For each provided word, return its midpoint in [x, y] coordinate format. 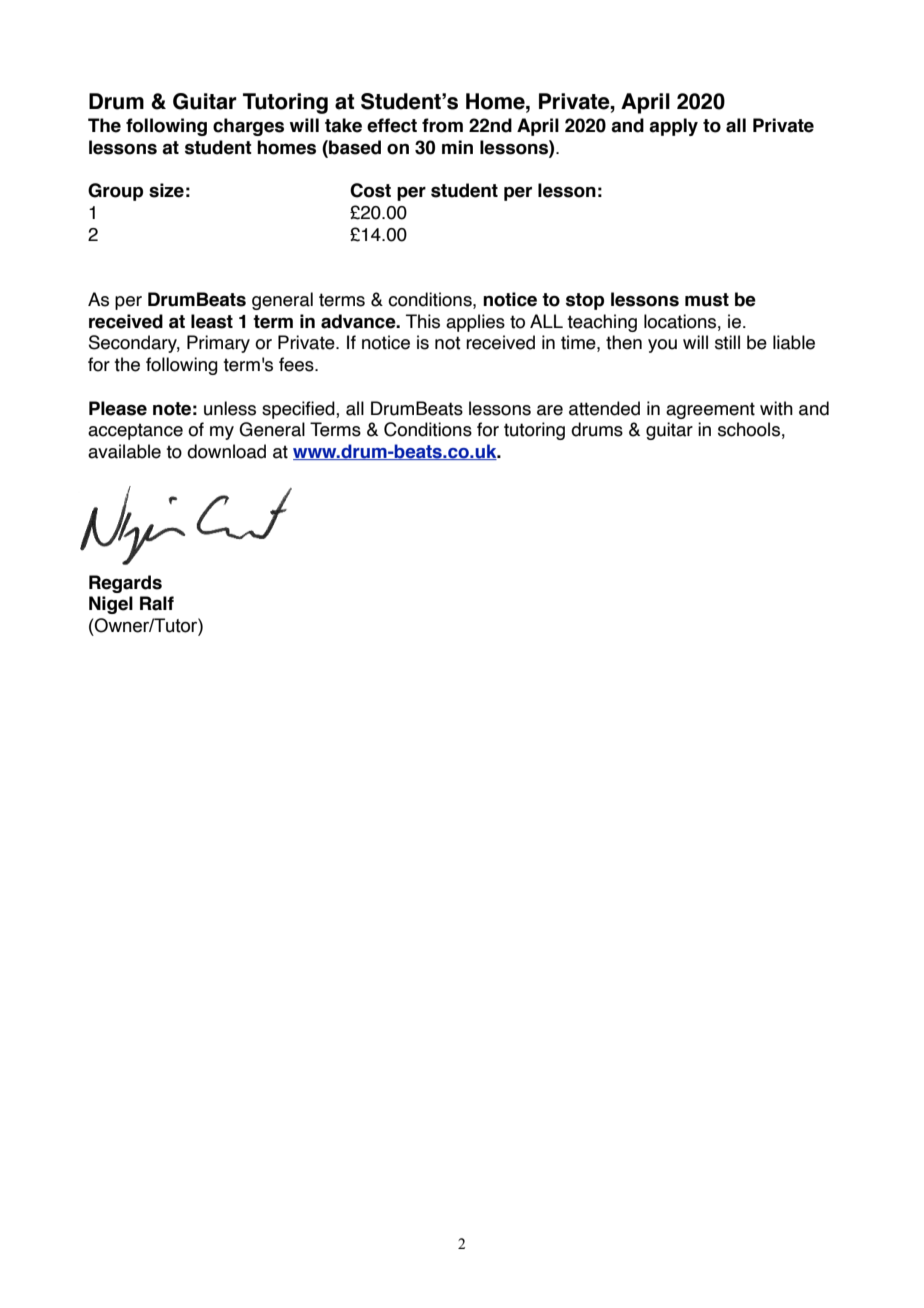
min [457, 147]
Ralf [157, 603]
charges [248, 127]
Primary [218, 344]
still [727, 342]
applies [475, 323]
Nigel [111, 605]
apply [673, 127]
